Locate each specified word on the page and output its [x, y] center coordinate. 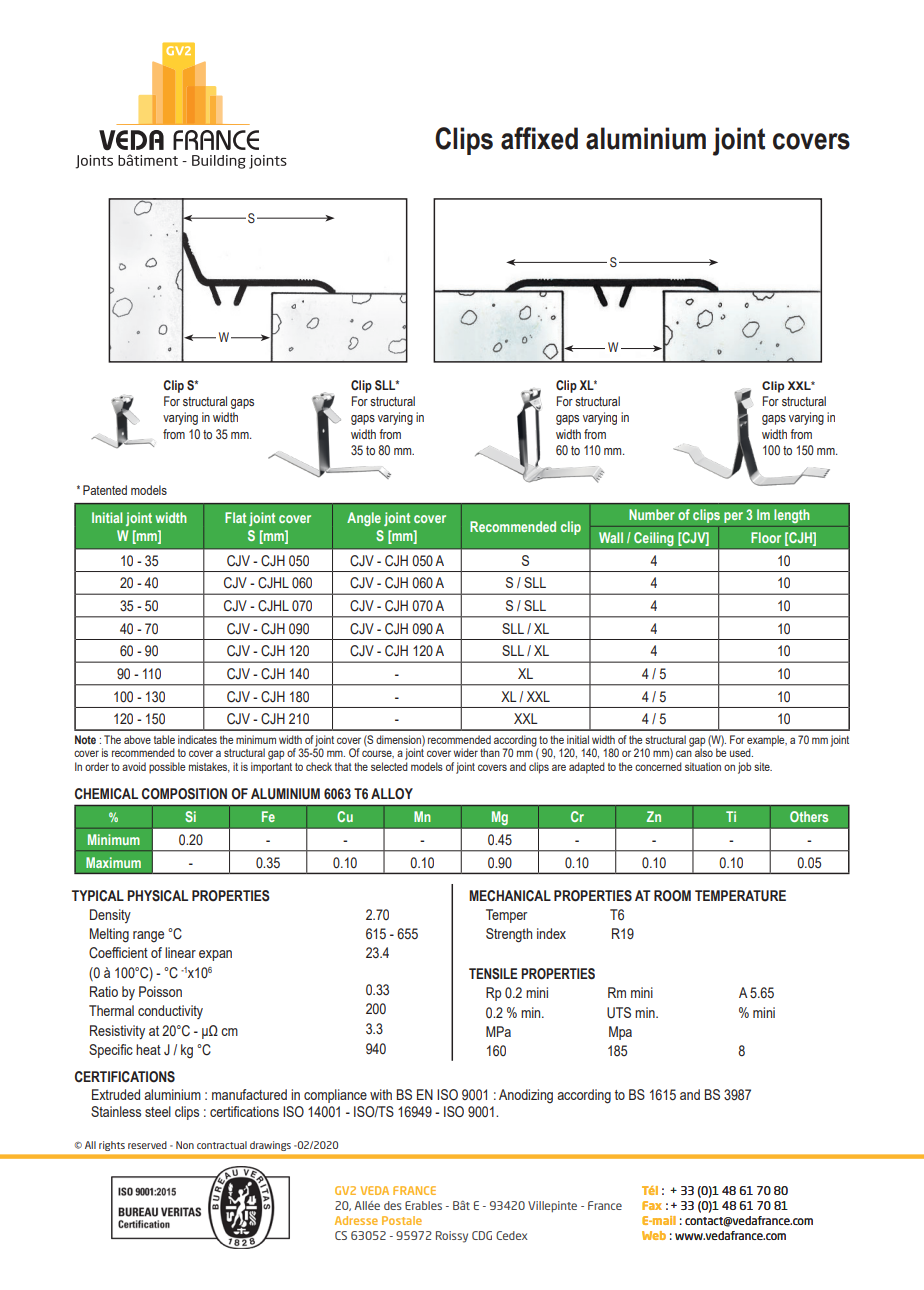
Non [185, 1145]
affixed [539, 138]
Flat [235, 517]
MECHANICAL [510, 896]
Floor [766, 537]
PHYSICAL [157, 896]
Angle [364, 519]
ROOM [672, 896]
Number [652, 514]
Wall [611, 537]
